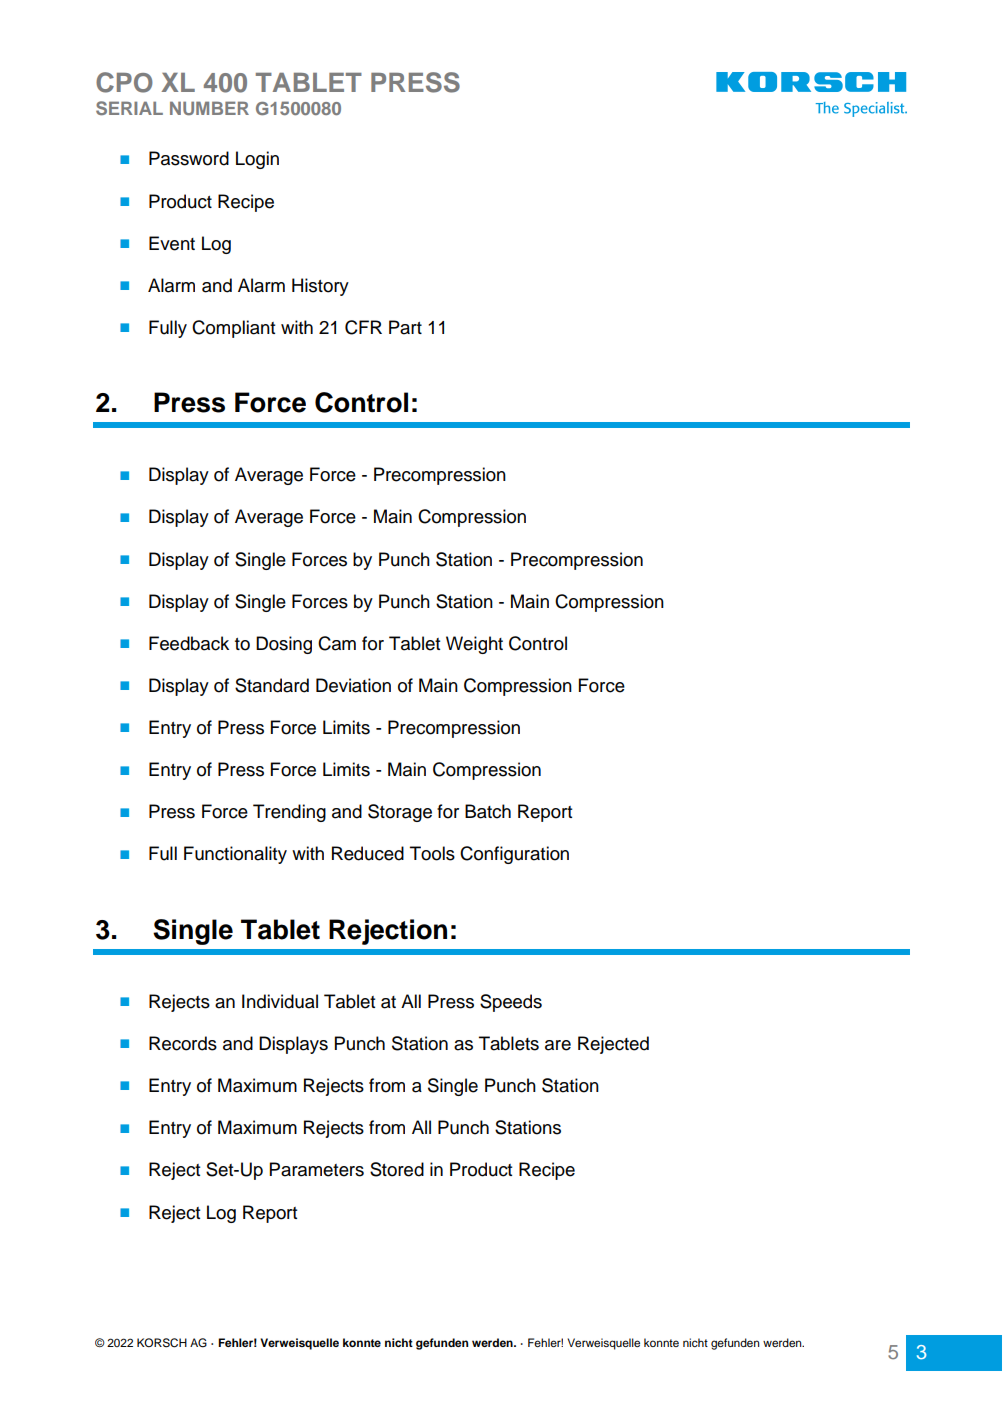  What do you see at coordinates (209, 108) in the screenshot?
I see `NUMBER` at bounding box center [209, 108].
